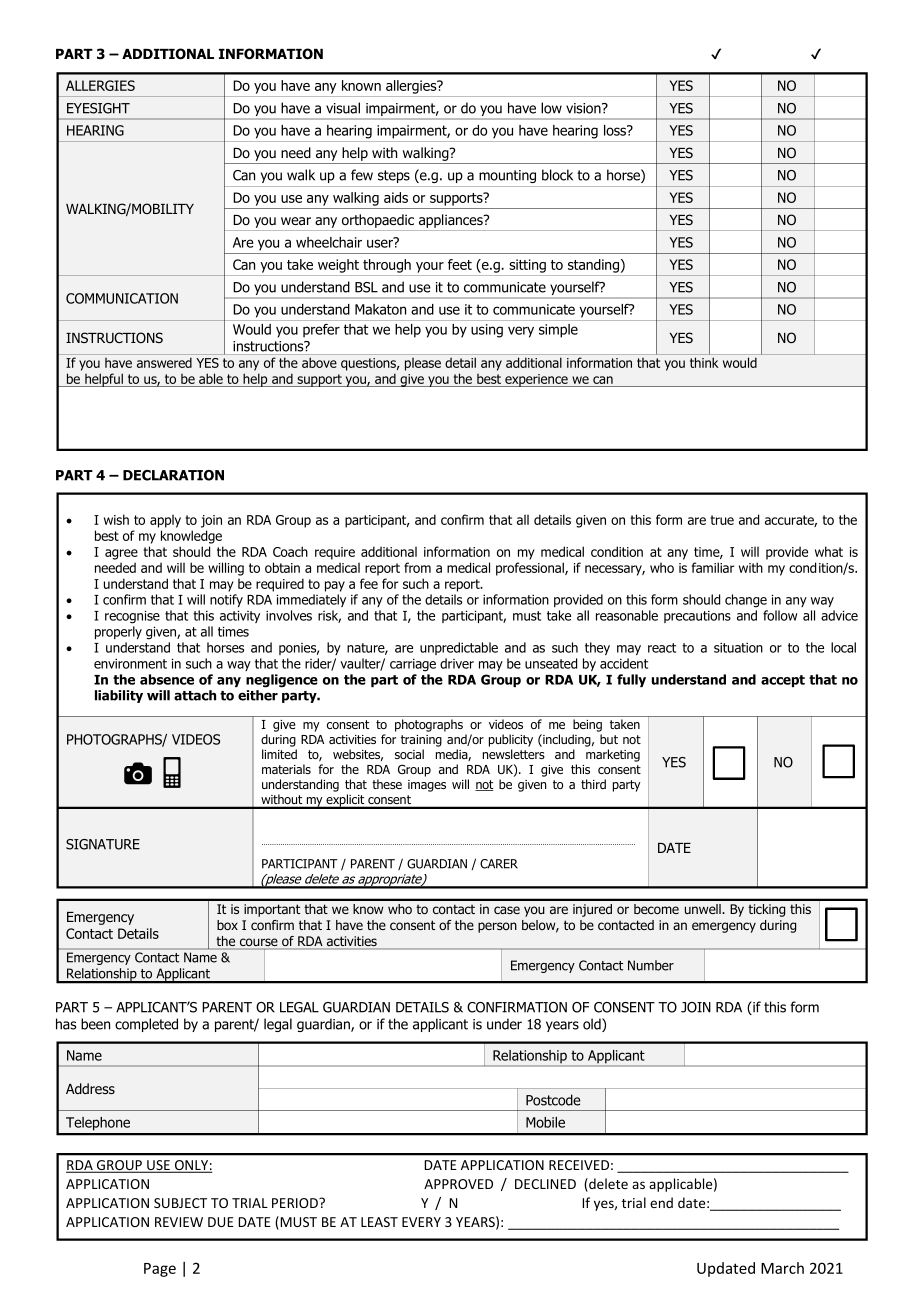 The height and width of the screenshot is (1308, 924). Describe the element at coordinates (782, 1268) in the screenshot. I see `March` at that location.
